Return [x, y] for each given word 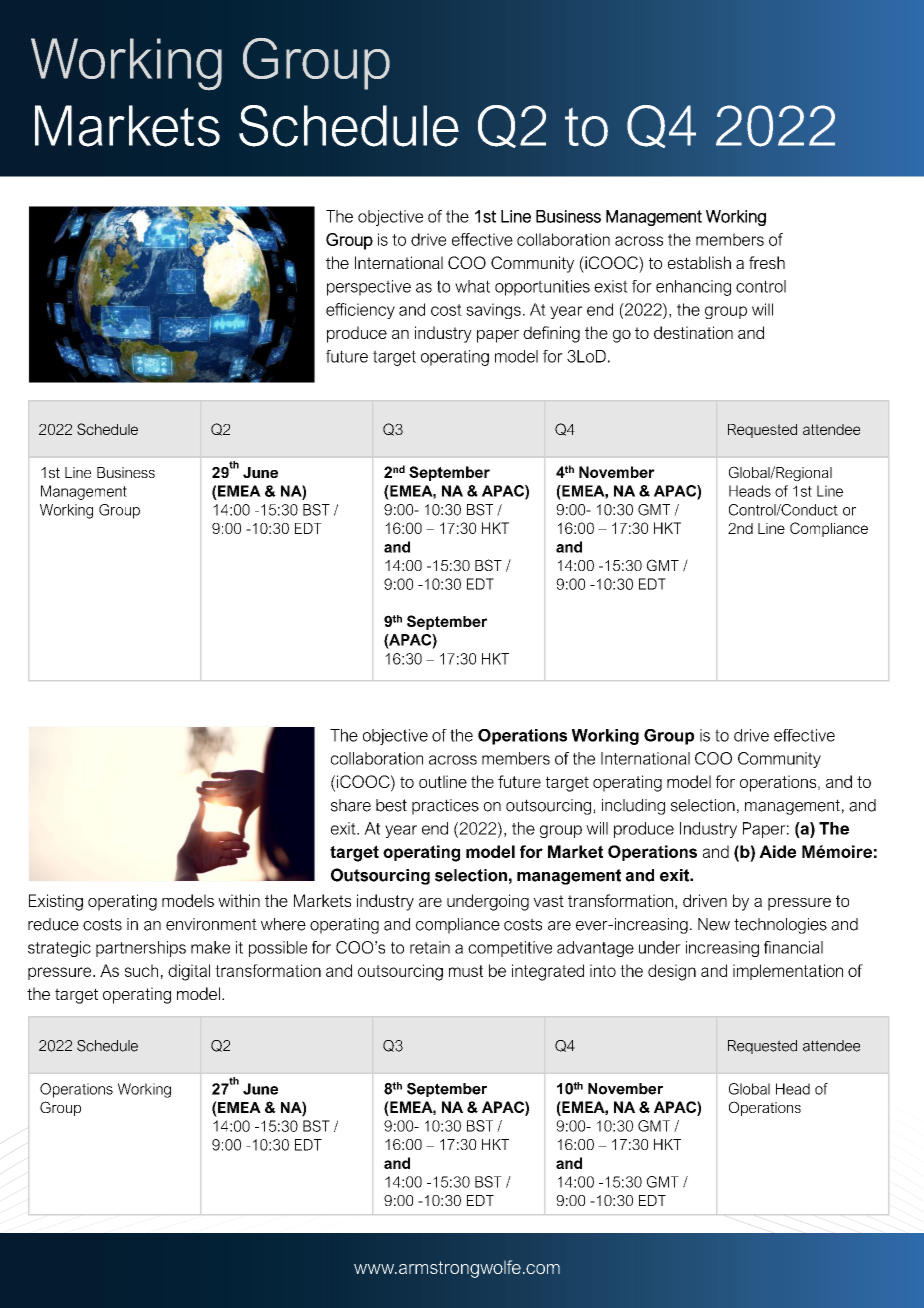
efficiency [360, 311]
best [391, 805]
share [351, 805]
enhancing [693, 288]
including [633, 807]
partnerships [141, 949]
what [472, 286]
